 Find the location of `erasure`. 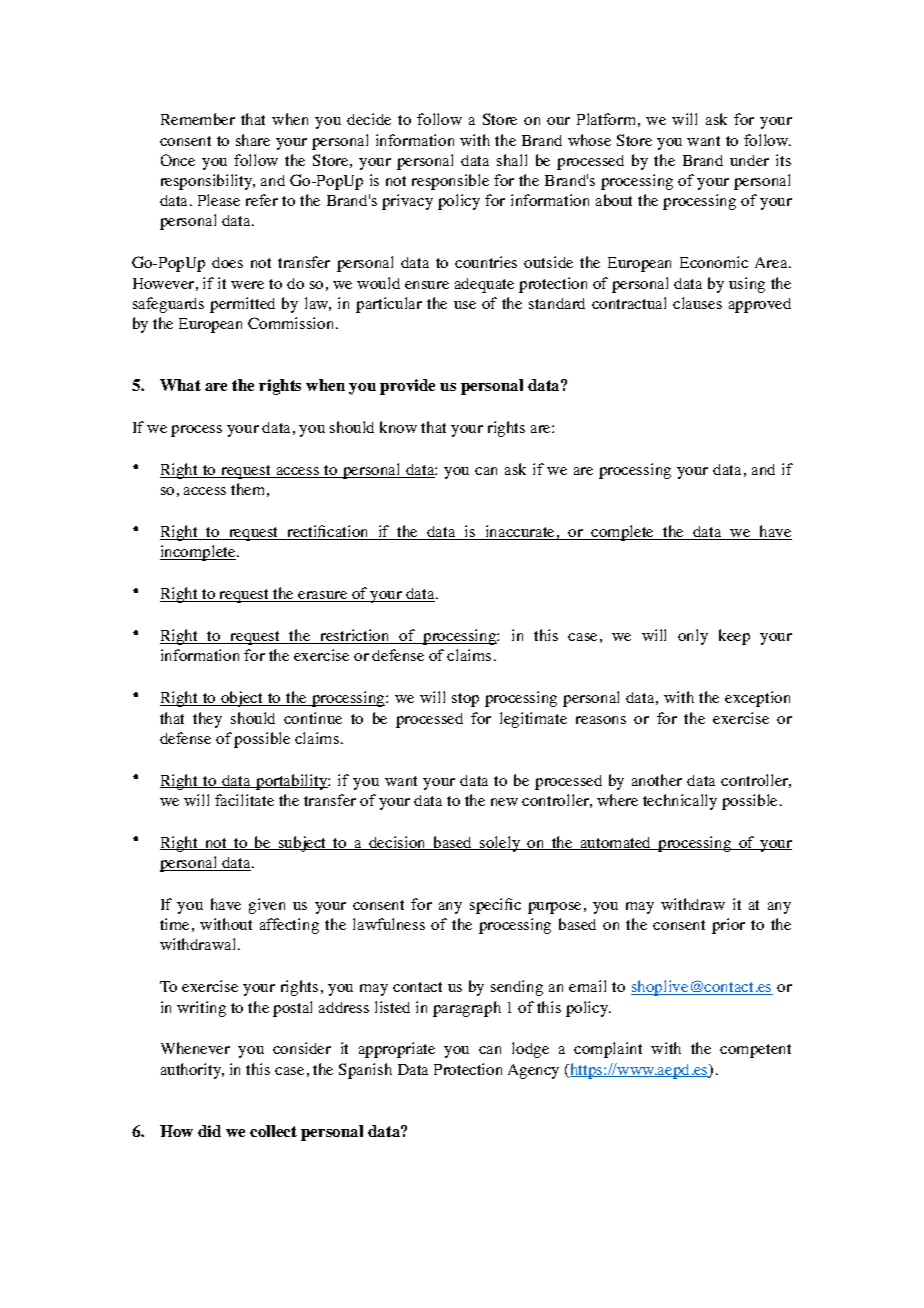

erasure is located at coordinates (323, 596).
